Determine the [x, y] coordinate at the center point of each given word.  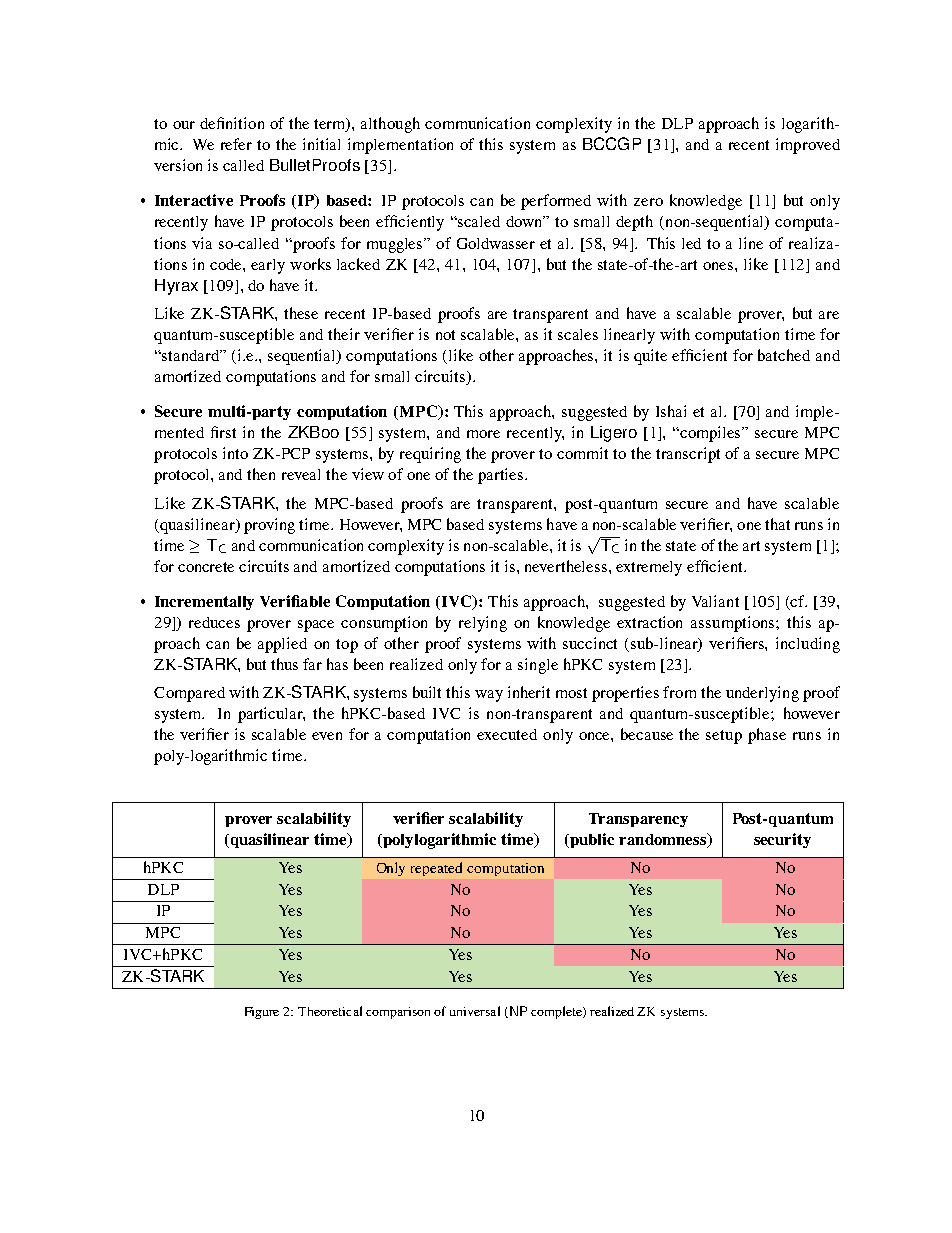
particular [271, 715]
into [235, 453]
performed [556, 202]
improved [808, 146]
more [483, 434]
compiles [712, 434]
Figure [262, 1013]
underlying [762, 694]
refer [236, 144]
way [489, 696]
